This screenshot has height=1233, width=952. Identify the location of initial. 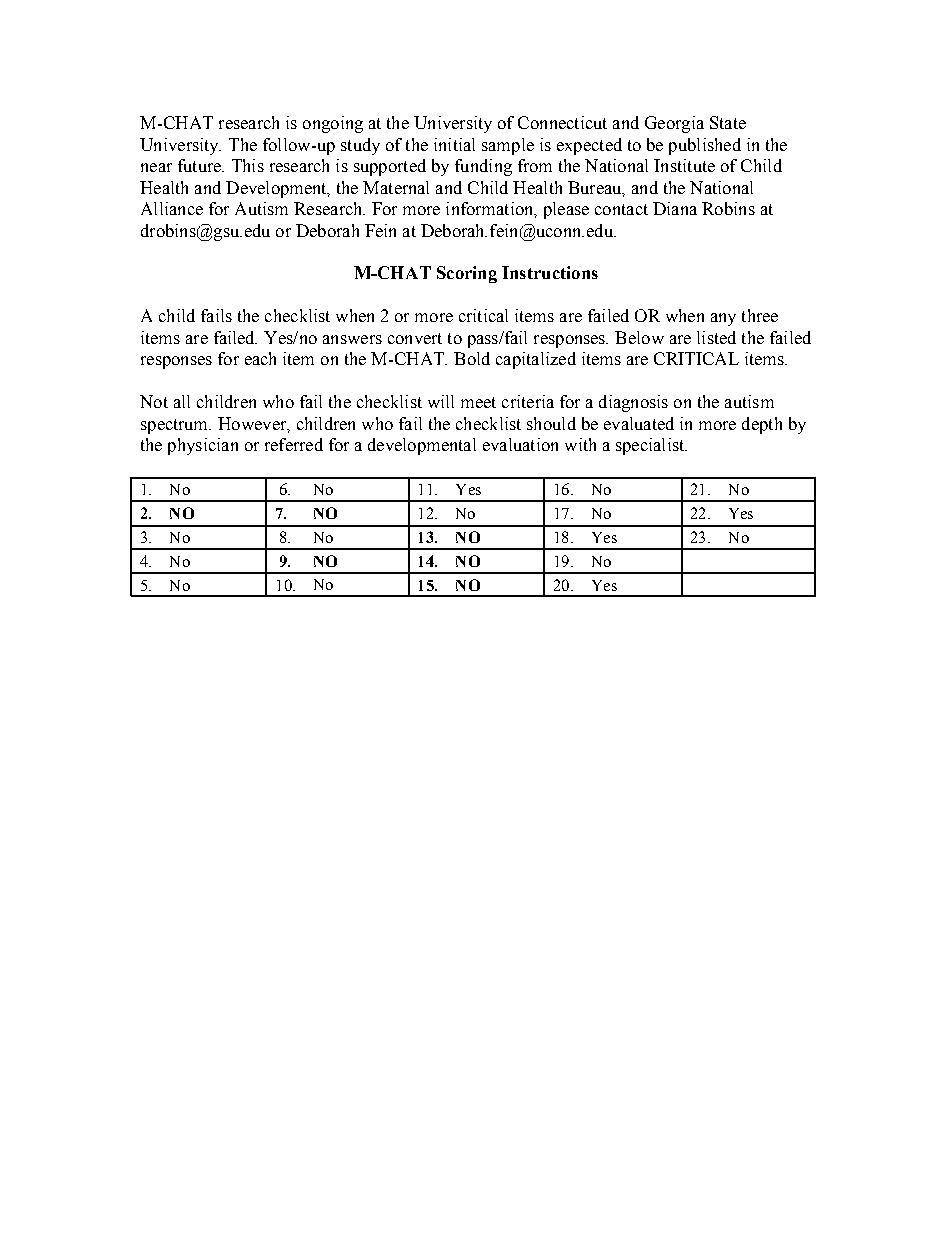
(454, 144).
